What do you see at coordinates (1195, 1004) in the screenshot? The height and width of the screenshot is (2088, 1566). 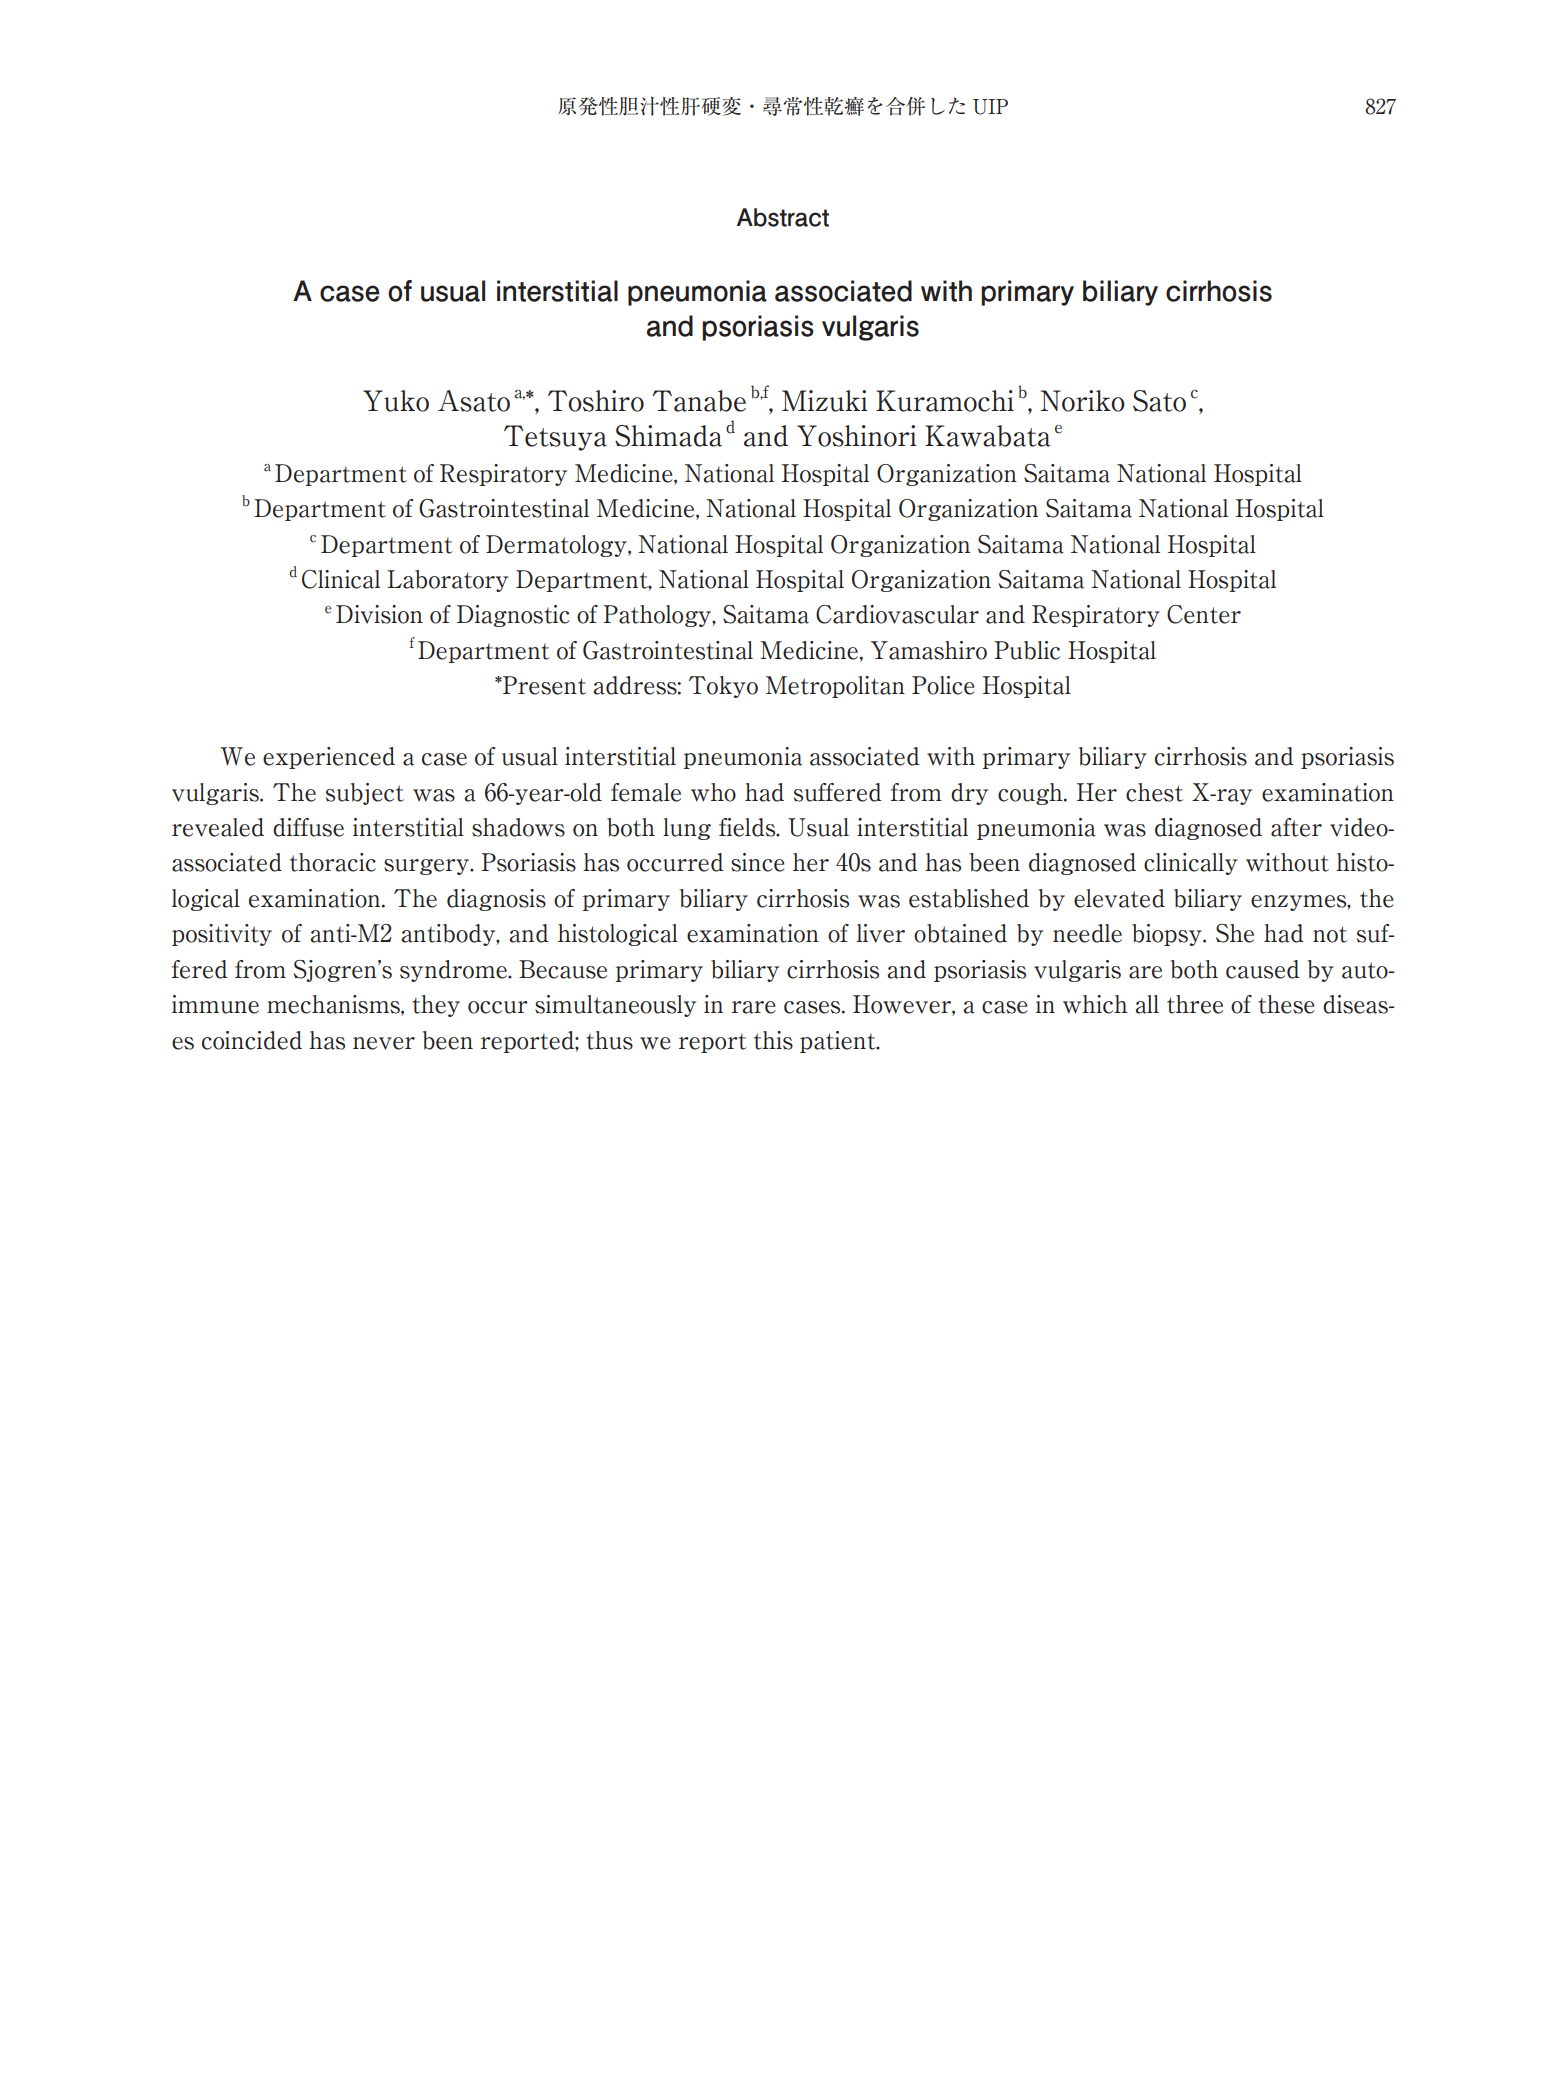 I see `three` at bounding box center [1195, 1004].
